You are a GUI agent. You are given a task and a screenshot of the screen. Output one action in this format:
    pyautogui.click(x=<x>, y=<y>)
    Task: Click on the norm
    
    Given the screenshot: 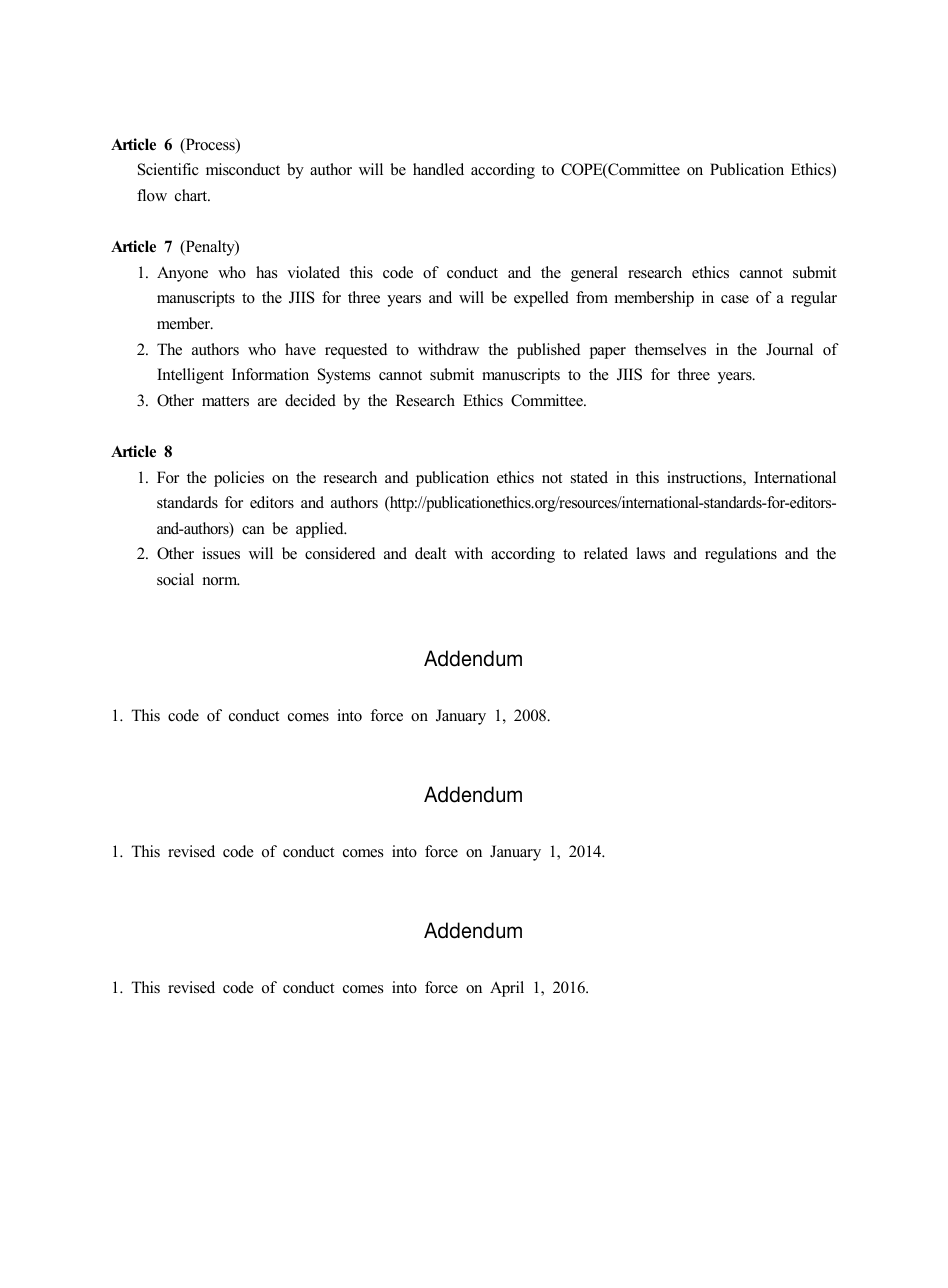 What is the action you would take?
    pyautogui.click(x=221, y=581)
